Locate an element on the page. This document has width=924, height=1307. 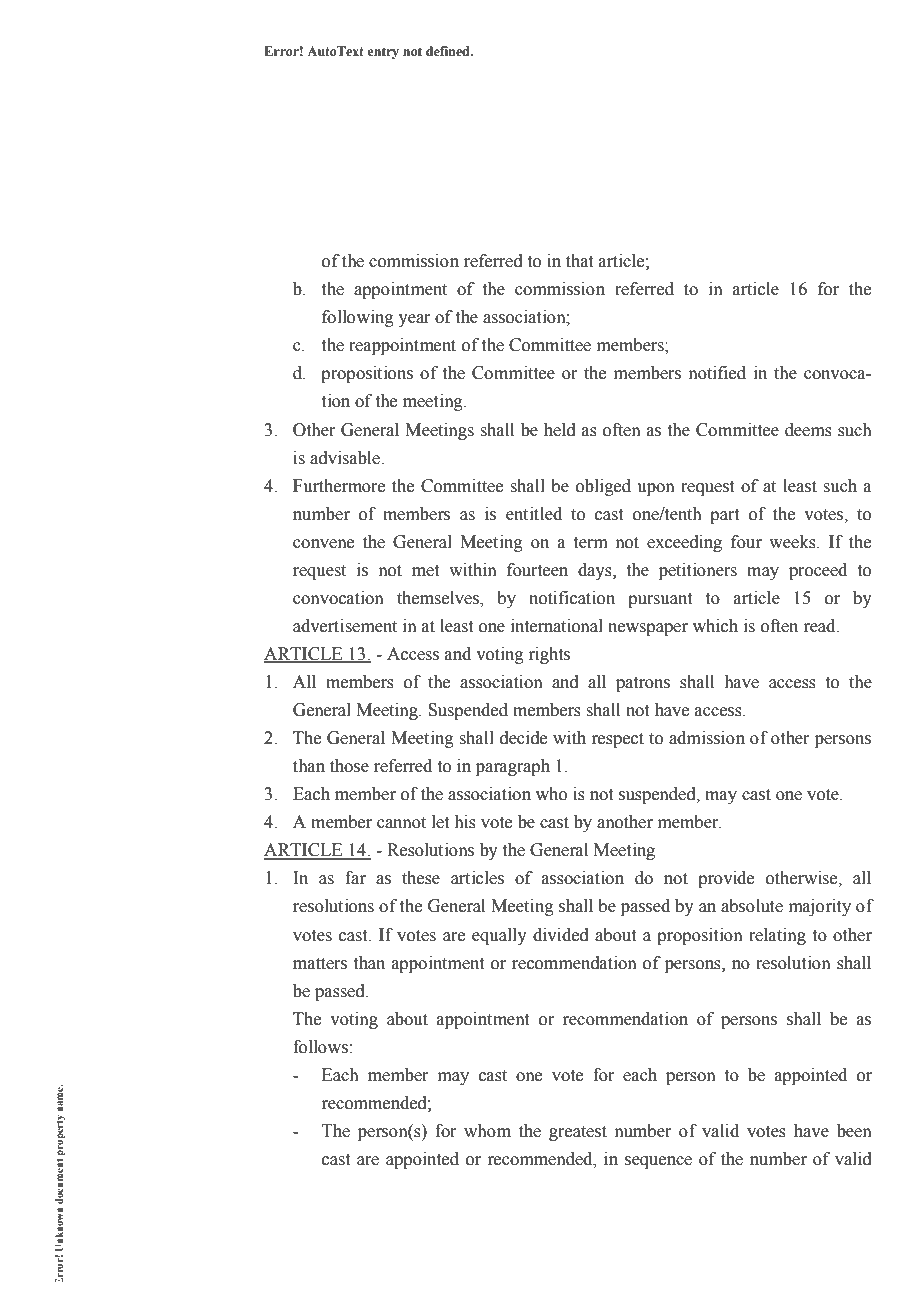
that is located at coordinates (579, 261).
